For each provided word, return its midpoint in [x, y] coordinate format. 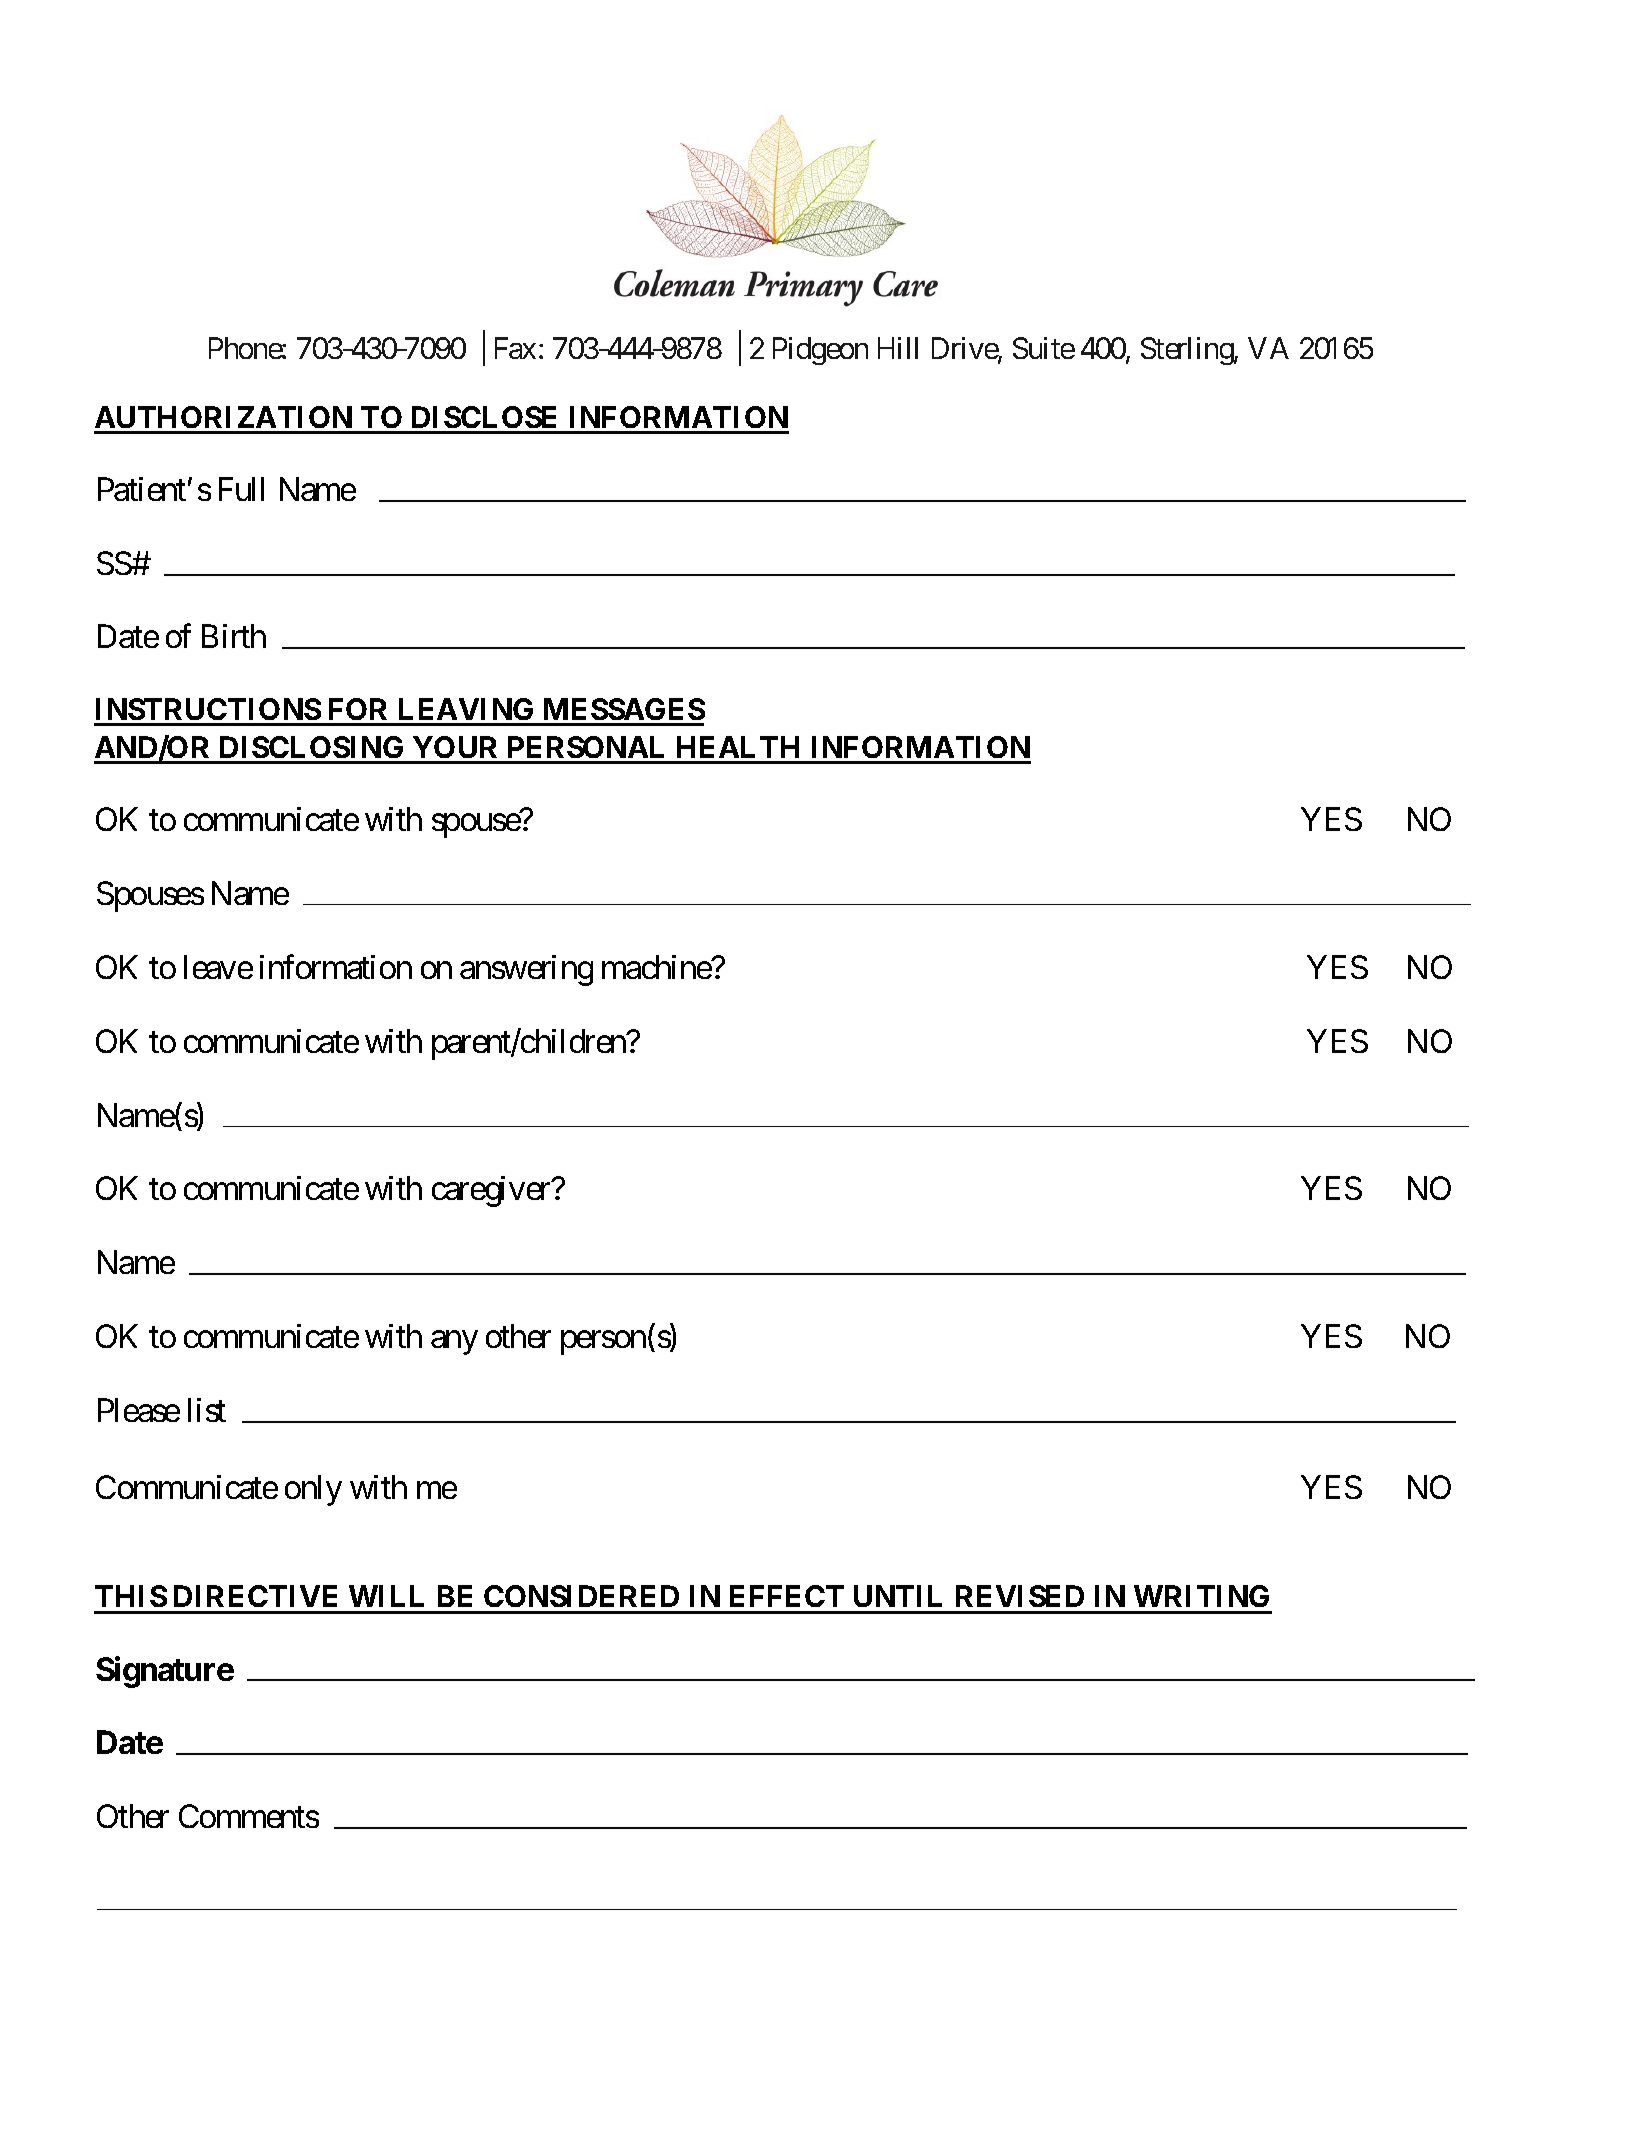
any [454, 1343]
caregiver [492, 1191]
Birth [234, 636]
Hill [898, 348]
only [313, 1490]
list [207, 1410]
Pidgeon [820, 351]
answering [526, 970]
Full [241, 489]
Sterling [1188, 351]
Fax [515, 348]
